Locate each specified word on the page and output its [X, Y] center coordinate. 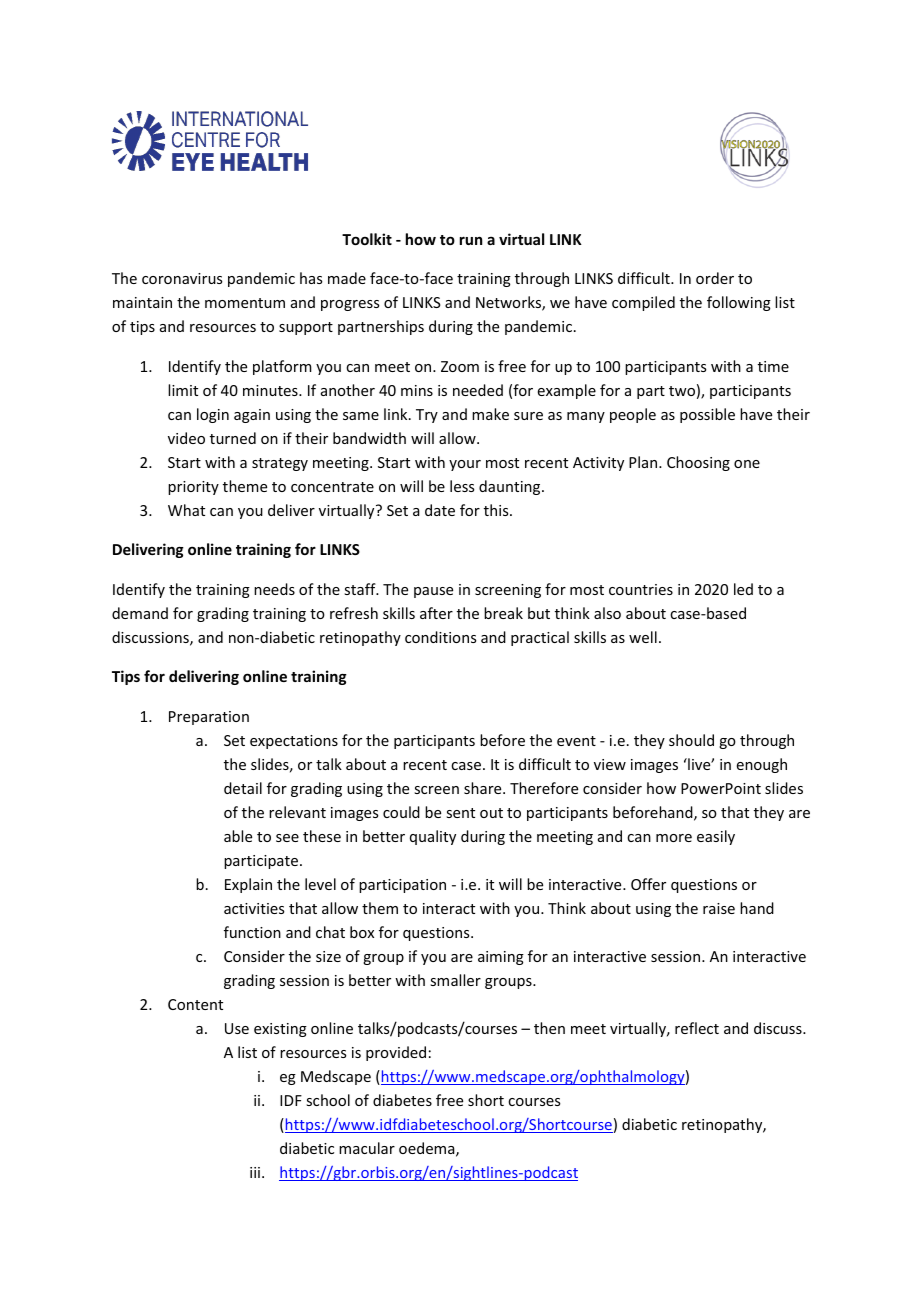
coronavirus [182, 278]
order [715, 278]
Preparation [209, 718]
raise [719, 908]
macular [367, 1148]
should [691, 740]
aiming [501, 958]
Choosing [698, 463]
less [462, 486]
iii [256, 1172]
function [252, 932]
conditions [440, 637]
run [471, 240]
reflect [697, 1028]
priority [193, 488]
